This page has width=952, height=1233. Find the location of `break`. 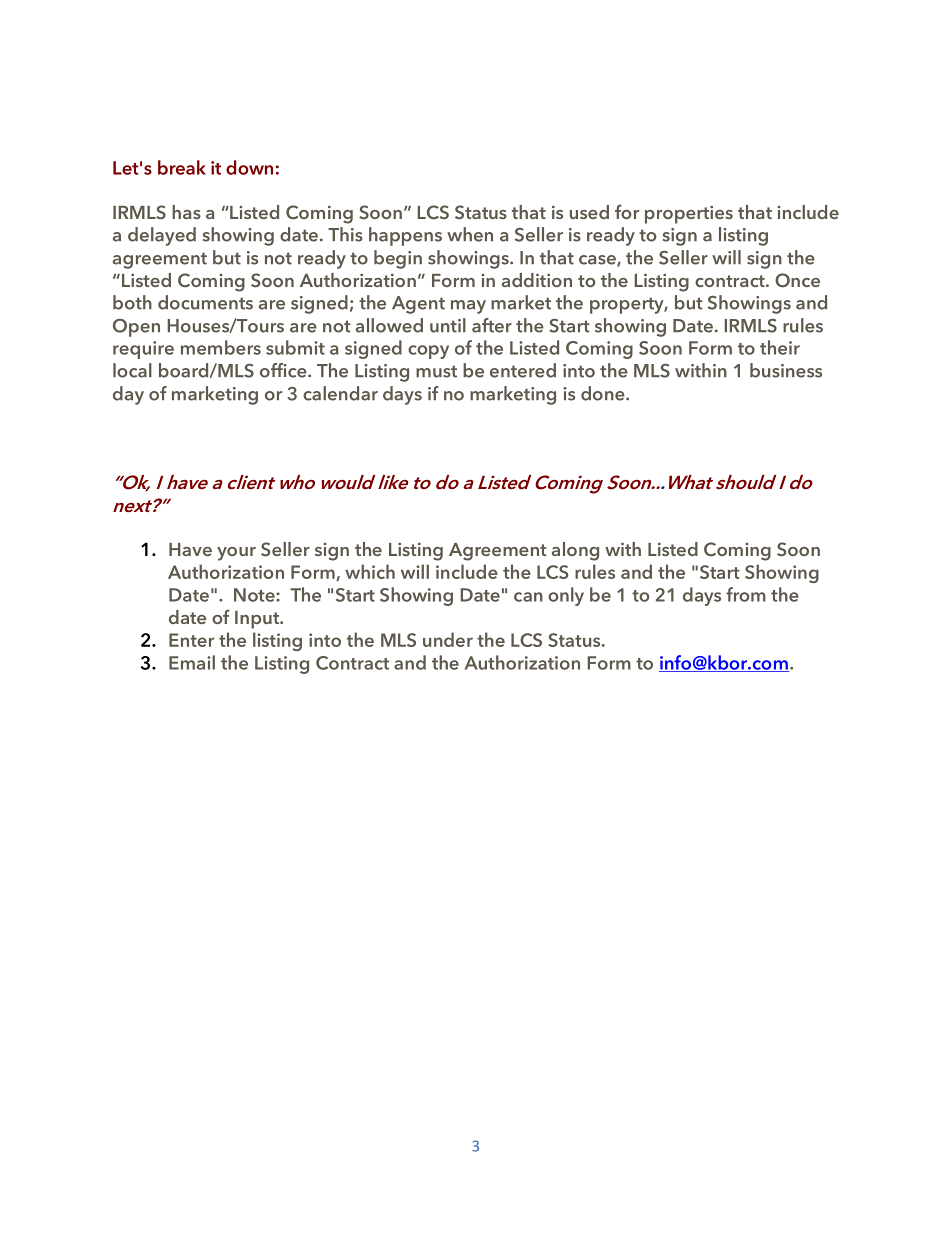

break is located at coordinates (182, 167).
